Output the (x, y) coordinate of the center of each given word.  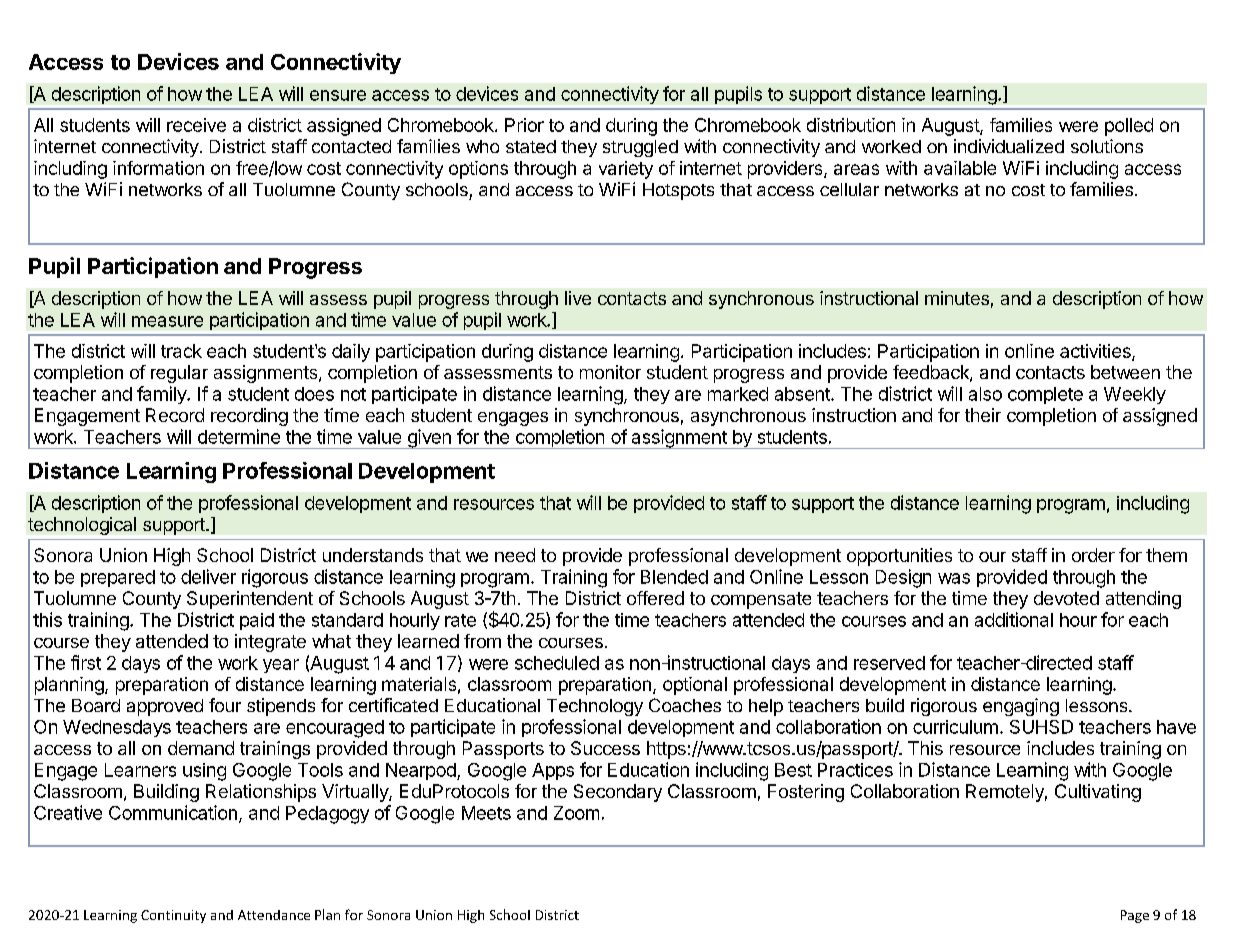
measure (167, 321)
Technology (595, 707)
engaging (1021, 707)
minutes (957, 298)
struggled (640, 148)
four (225, 705)
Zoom (576, 813)
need (515, 555)
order (1093, 555)
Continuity (173, 916)
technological (82, 526)
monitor (610, 372)
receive (196, 125)
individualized (1009, 146)
